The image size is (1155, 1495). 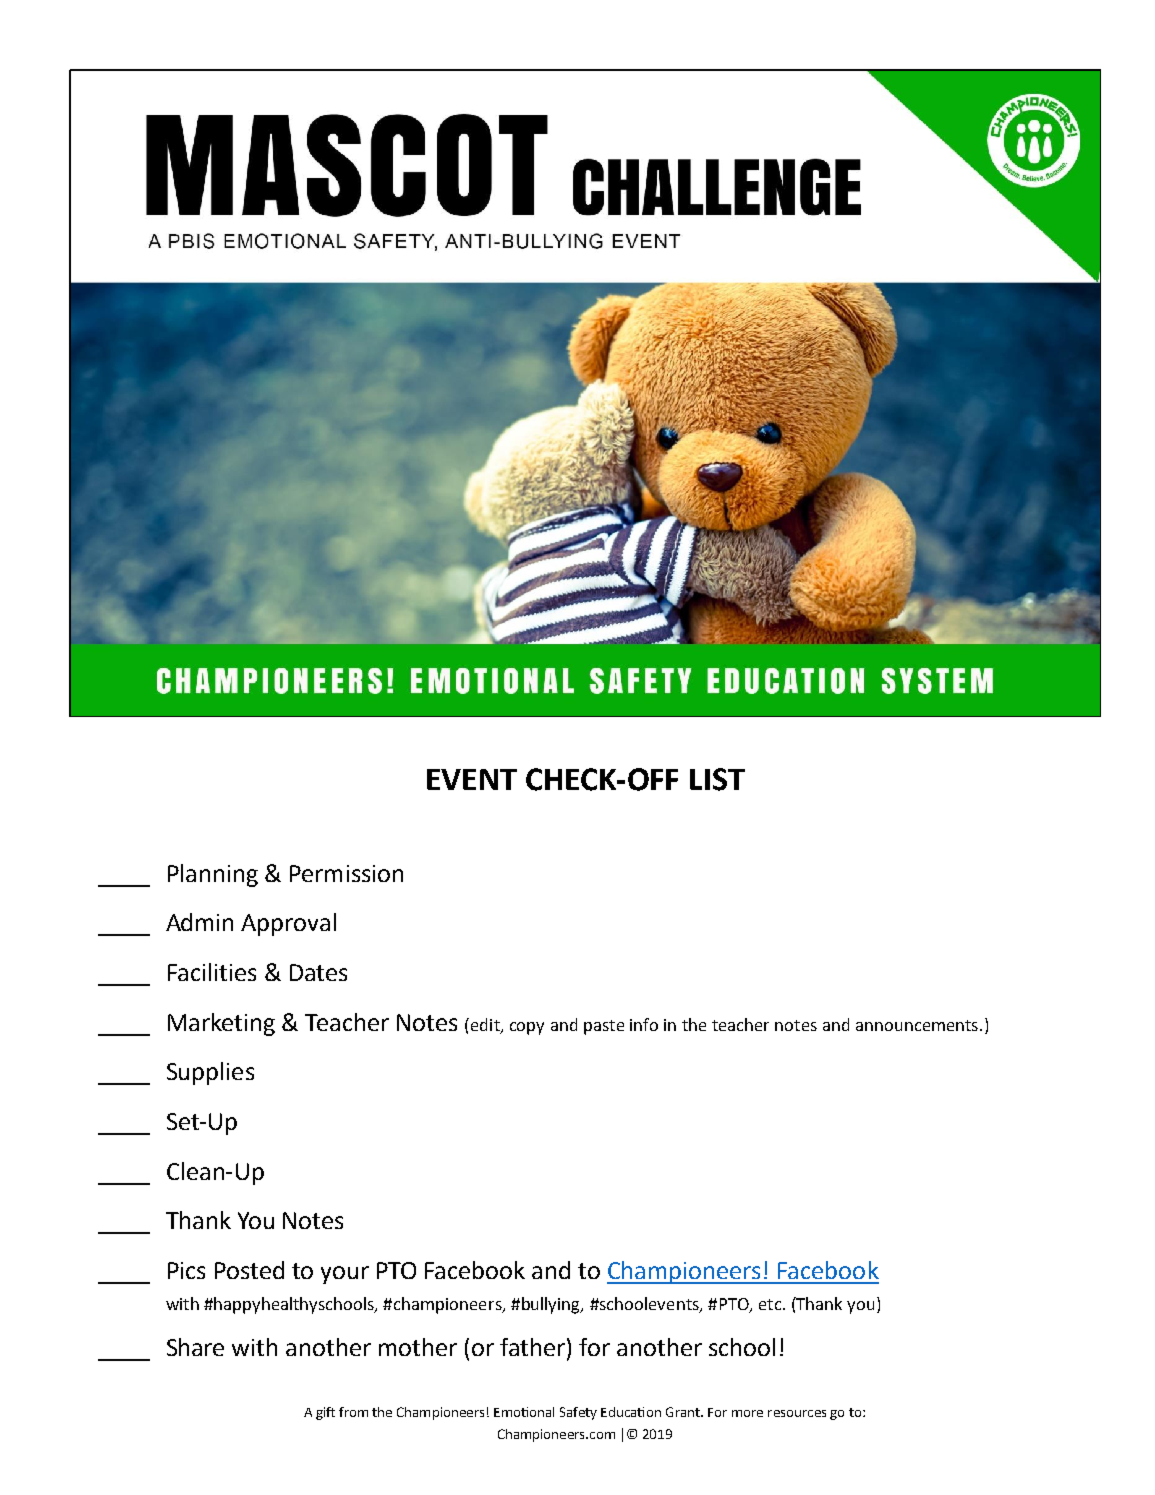 What do you see at coordinates (288, 924) in the document?
I see `Approval` at bounding box center [288, 924].
